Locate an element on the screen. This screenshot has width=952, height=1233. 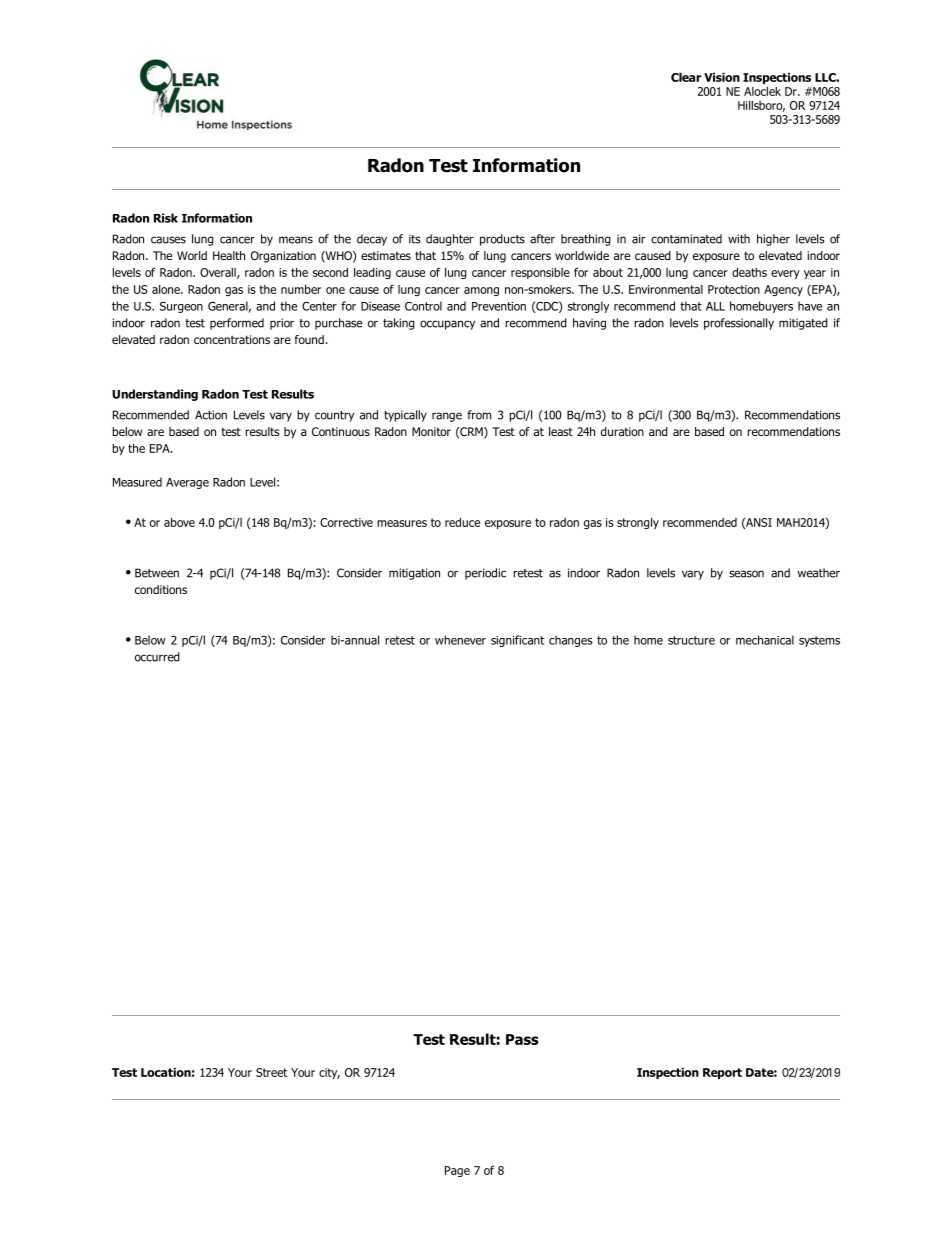
season is located at coordinates (746, 574).
